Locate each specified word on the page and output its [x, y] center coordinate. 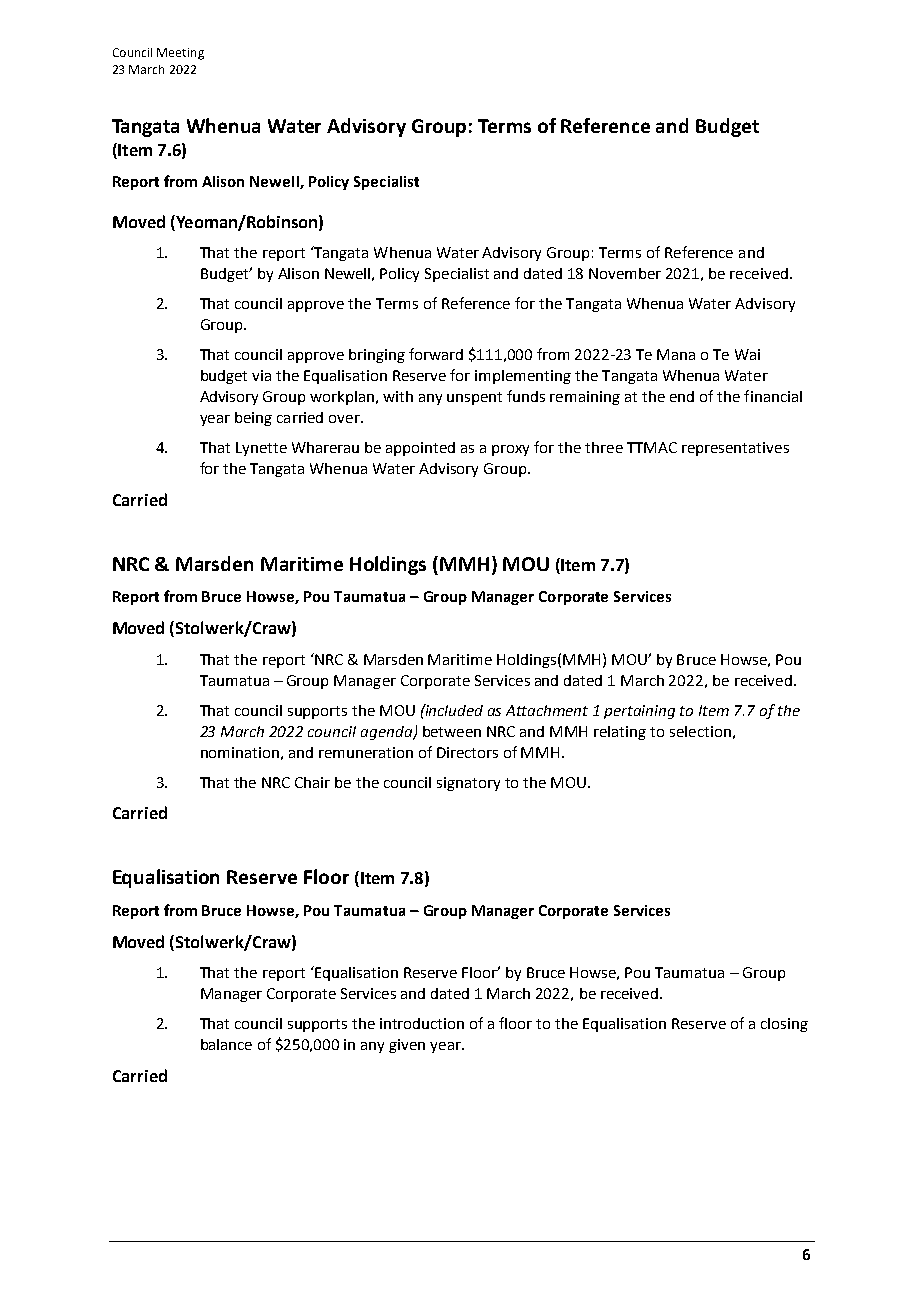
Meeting [180, 54]
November [625, 273]
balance [226, 1044]
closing [784, 1025]
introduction [422, 1023]
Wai [747, 354]
